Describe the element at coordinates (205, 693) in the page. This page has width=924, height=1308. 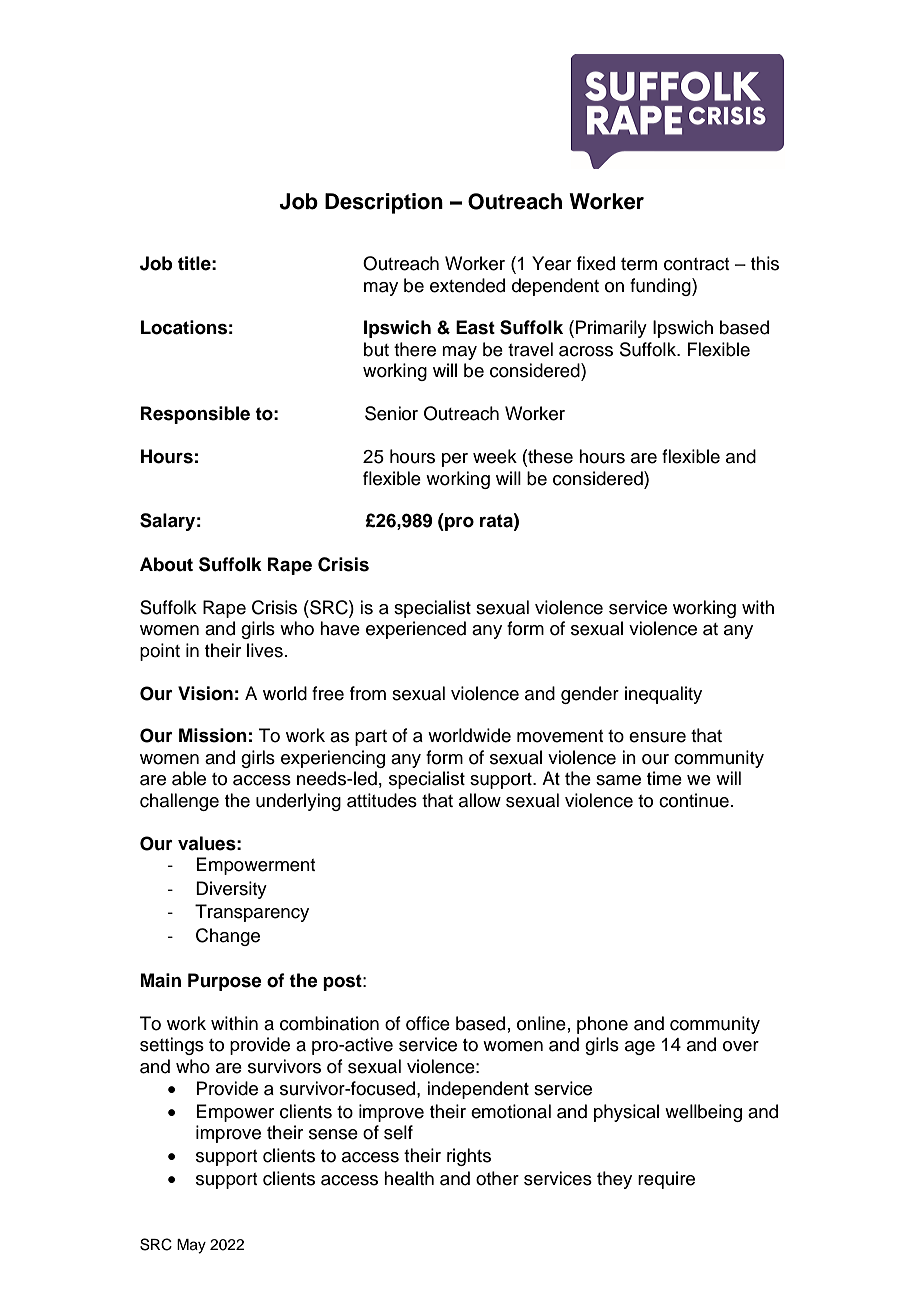
I see `Vision` at that location.
